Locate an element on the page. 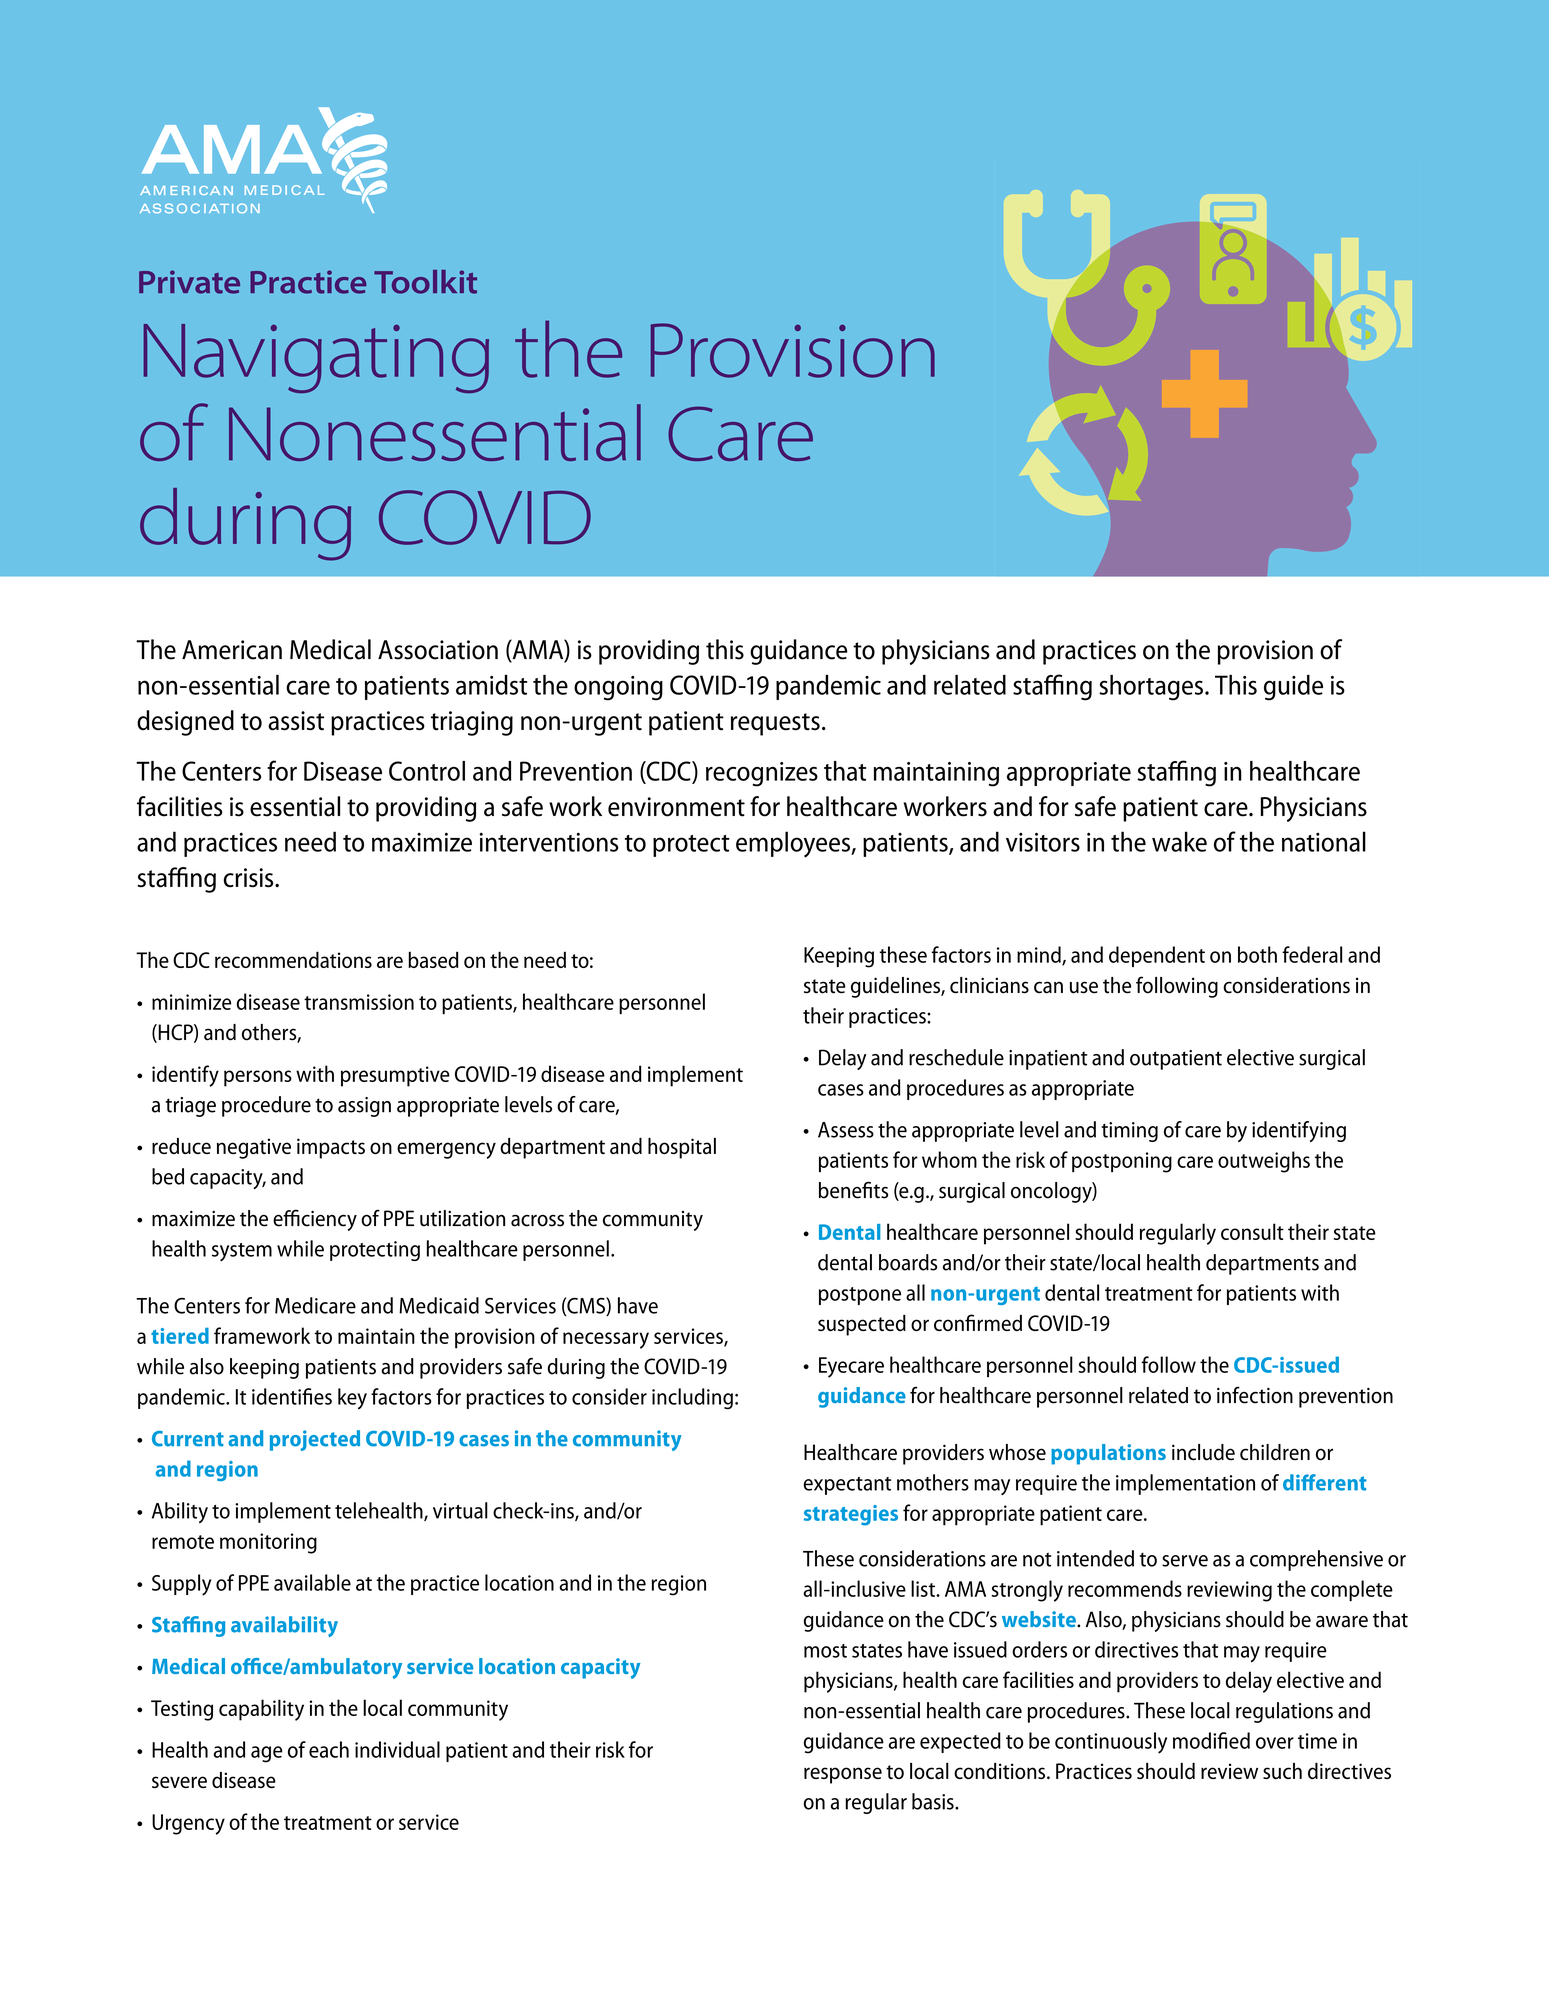 The height and width of the image is (2005, 1549). include is located at coordinates (1203, 1452).
